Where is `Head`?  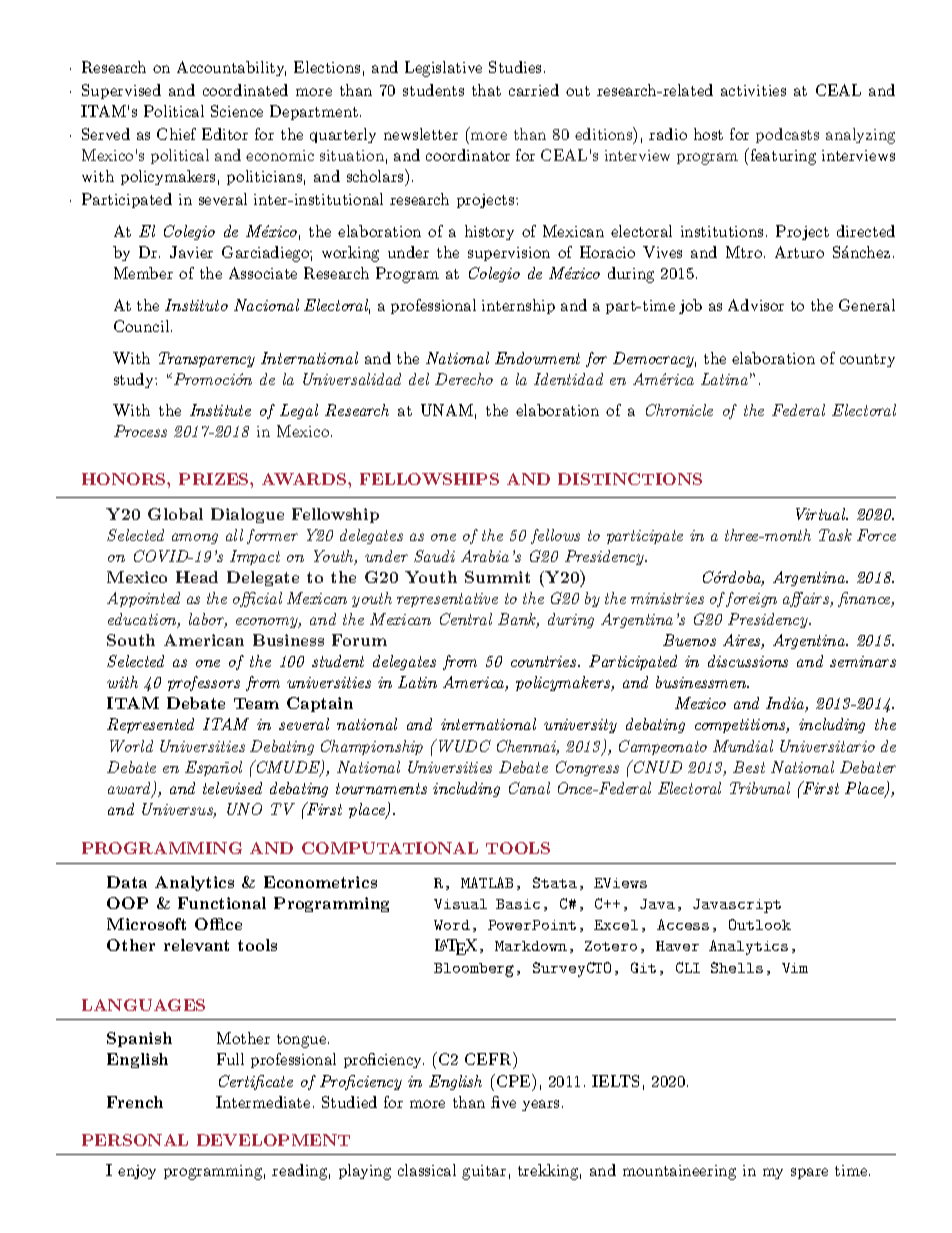
Head is located at coordinates (197, 577).
